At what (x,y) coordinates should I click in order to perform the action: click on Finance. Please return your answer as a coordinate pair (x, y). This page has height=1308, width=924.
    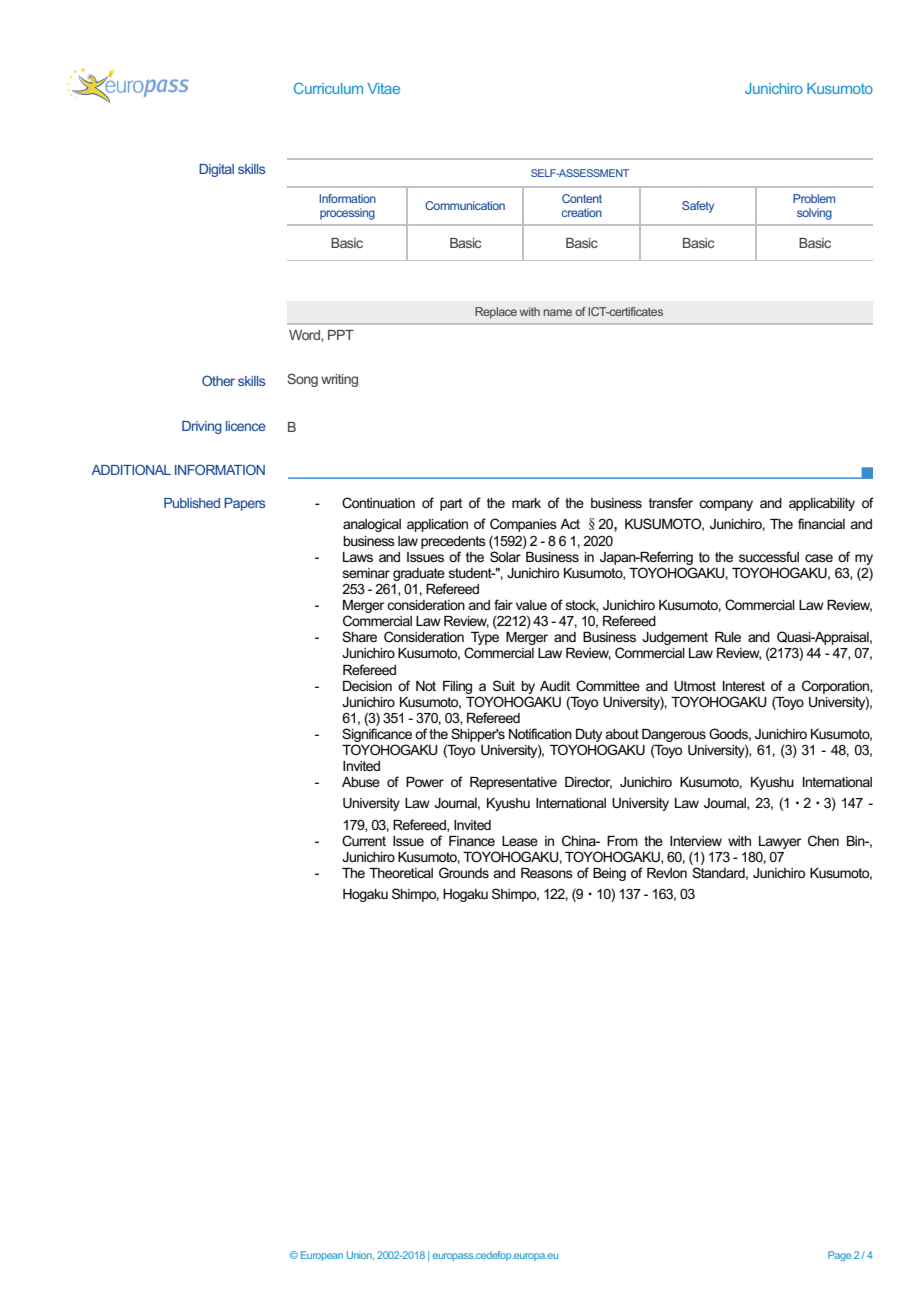
    Looking at the image, I should click on (472, 841).
